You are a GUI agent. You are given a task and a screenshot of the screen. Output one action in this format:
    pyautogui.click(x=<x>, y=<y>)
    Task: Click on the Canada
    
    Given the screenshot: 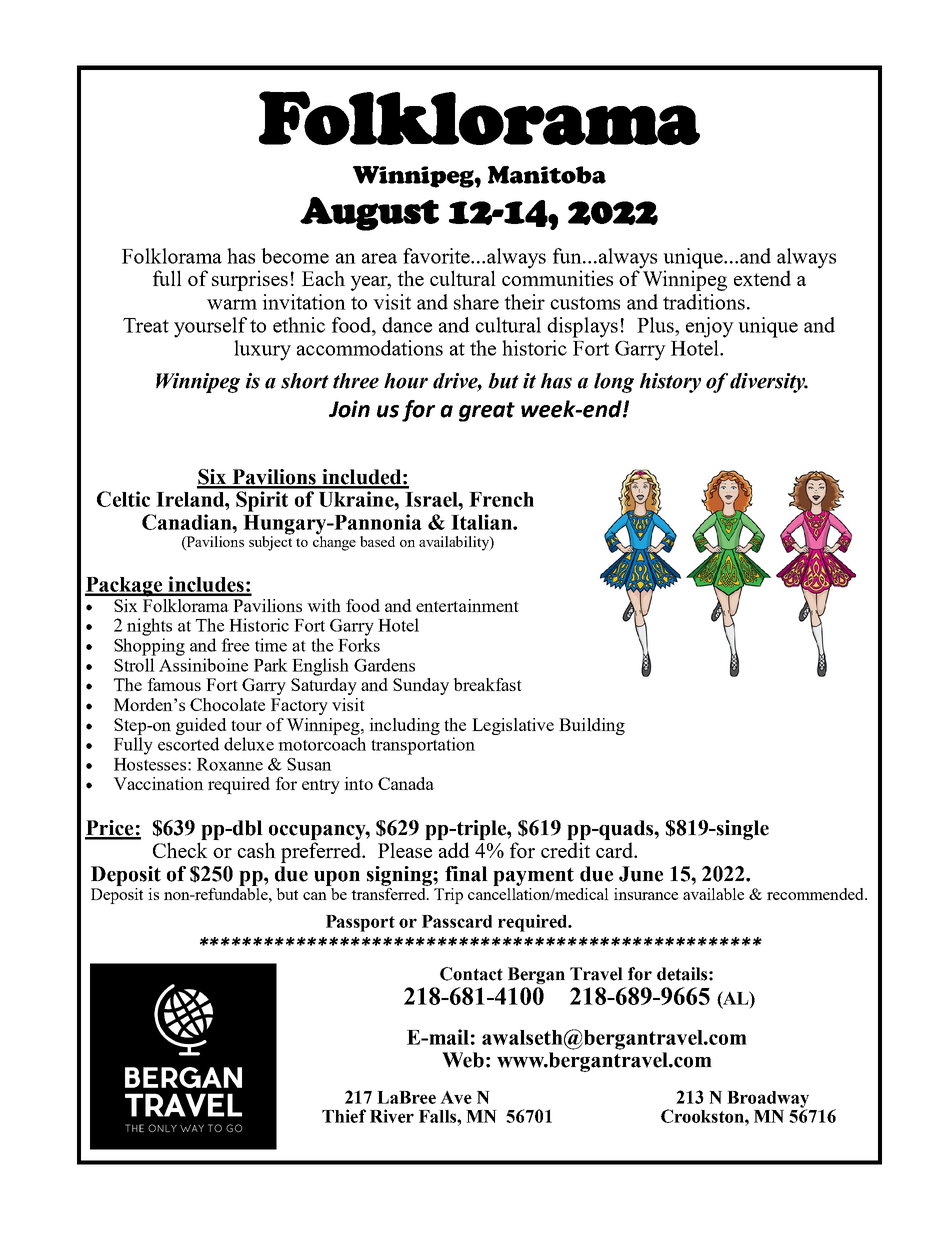 What is the action you would take?
    pyautogui.click(x=406, y=783)
